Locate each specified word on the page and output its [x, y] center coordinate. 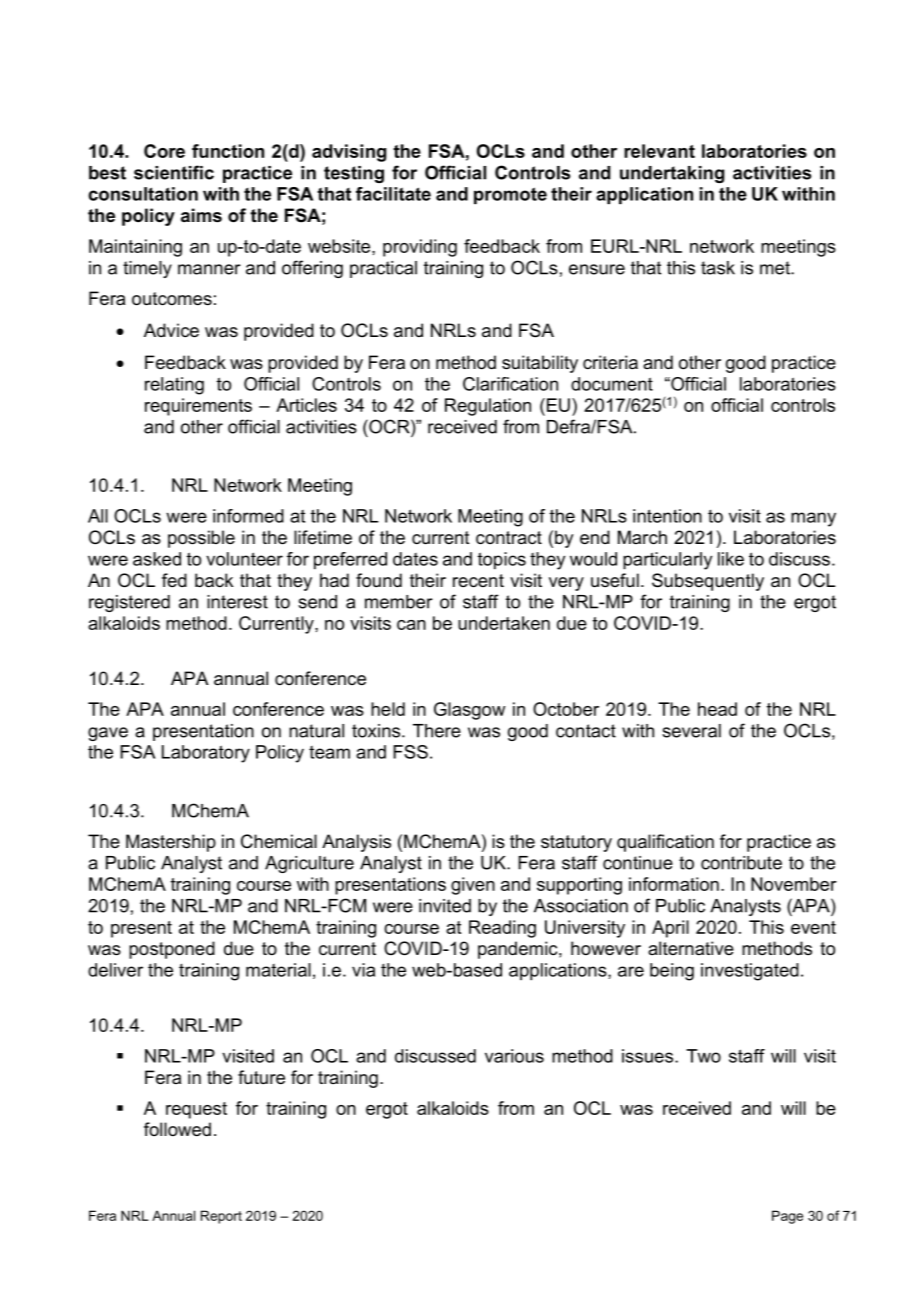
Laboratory [206, 754]
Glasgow [469, 711]
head [717, 709]
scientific [174, 172]
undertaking [672, 174]
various [514, 1056]
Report [221, 1217]
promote [510, 195]
